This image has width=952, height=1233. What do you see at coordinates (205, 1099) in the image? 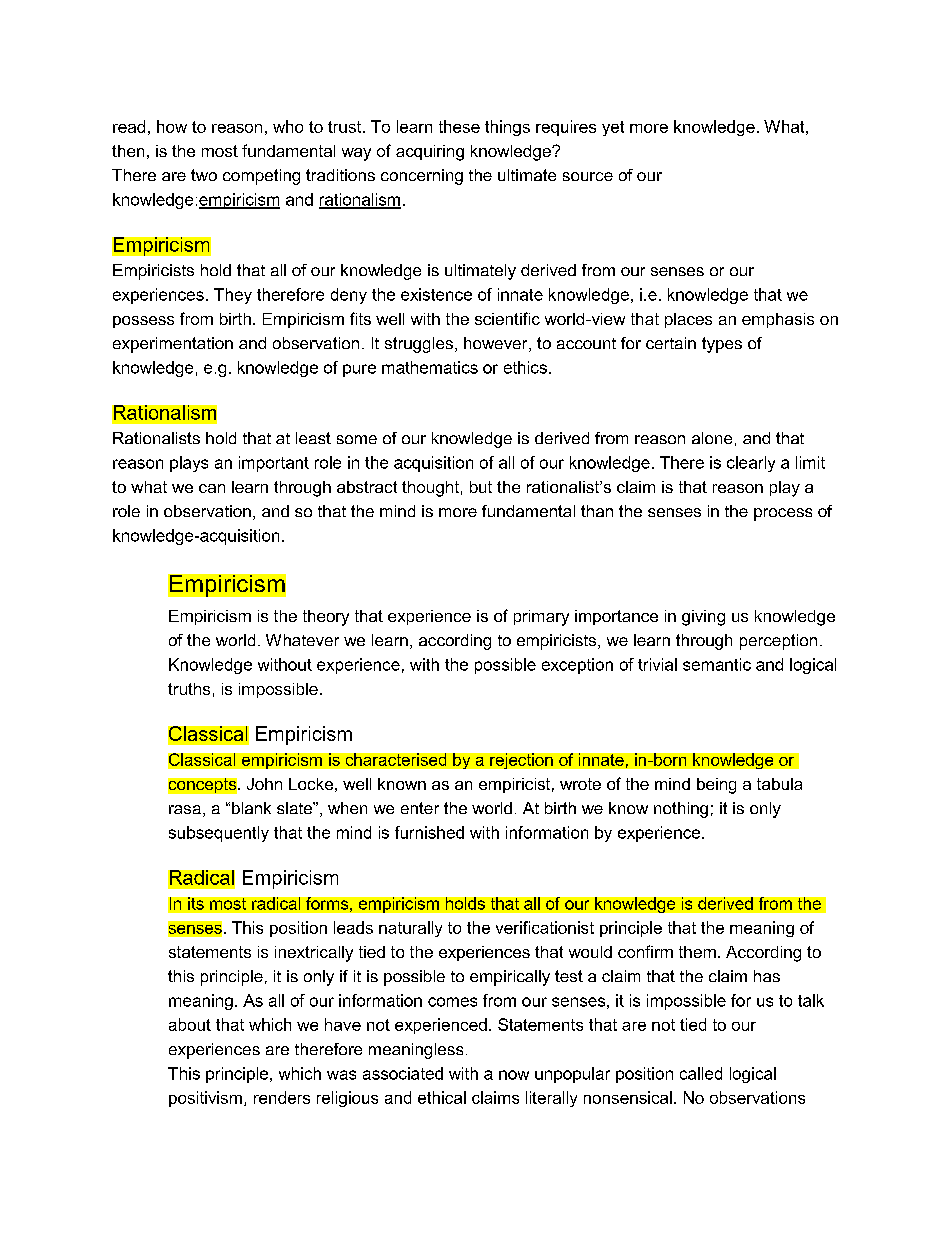
I see `positivism` at bounding box center [205, 1099].
